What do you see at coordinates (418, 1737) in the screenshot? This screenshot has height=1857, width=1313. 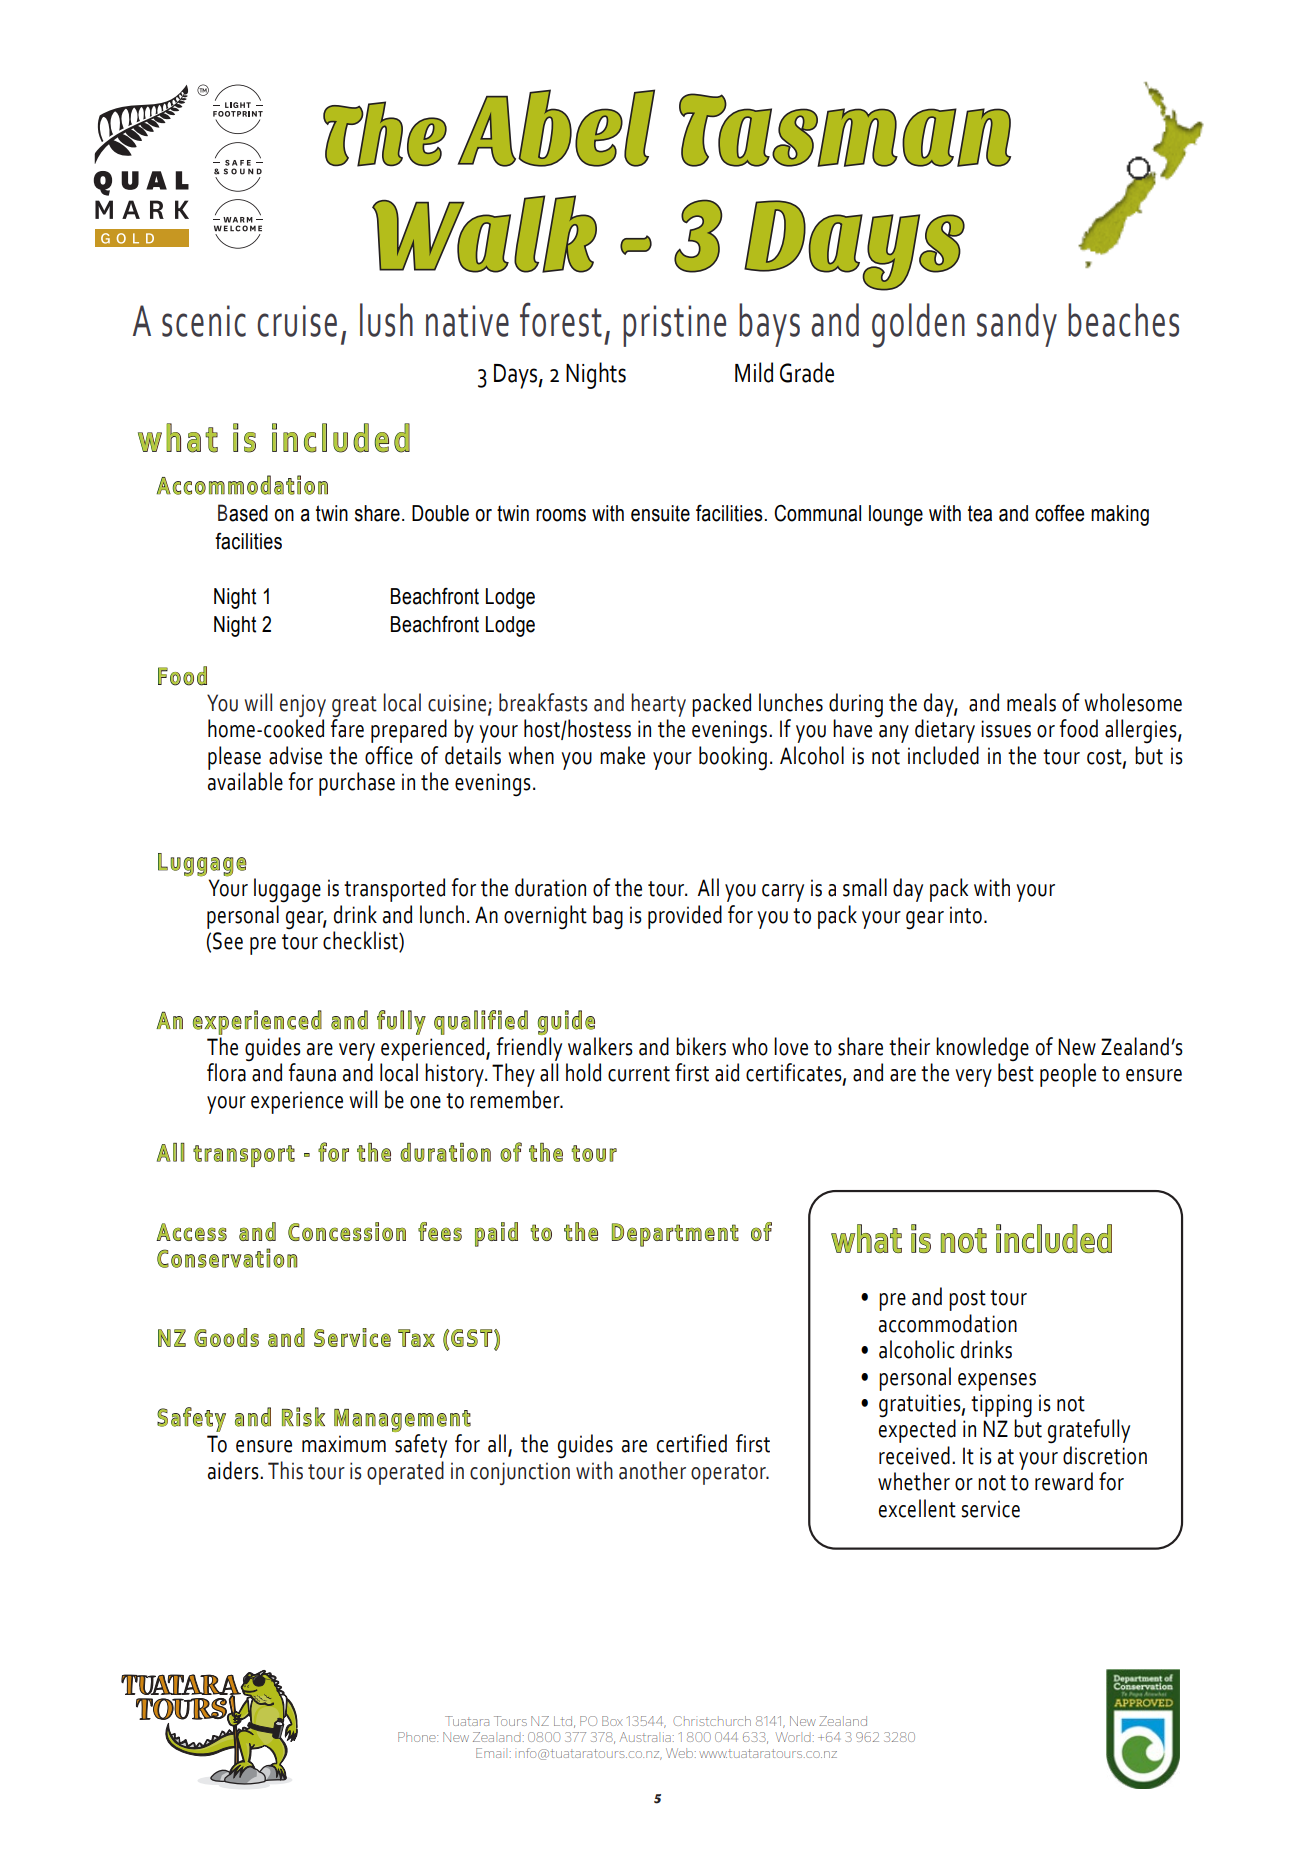 I see `Phone` at bounding box center [418, 1737].
